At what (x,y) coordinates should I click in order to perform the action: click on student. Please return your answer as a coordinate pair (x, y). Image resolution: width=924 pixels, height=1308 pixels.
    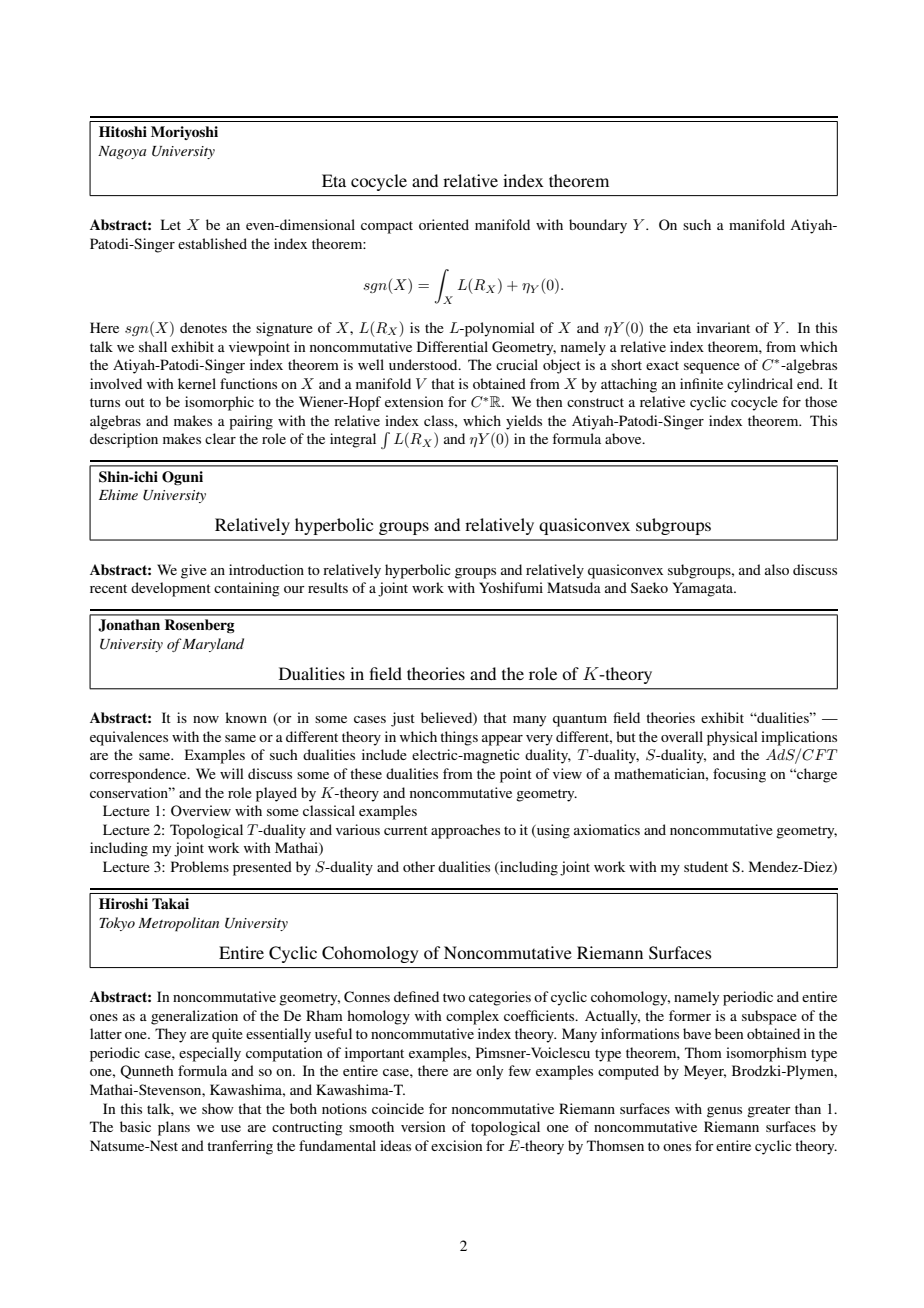
    Looking at the image, I should click on (706, 866).
